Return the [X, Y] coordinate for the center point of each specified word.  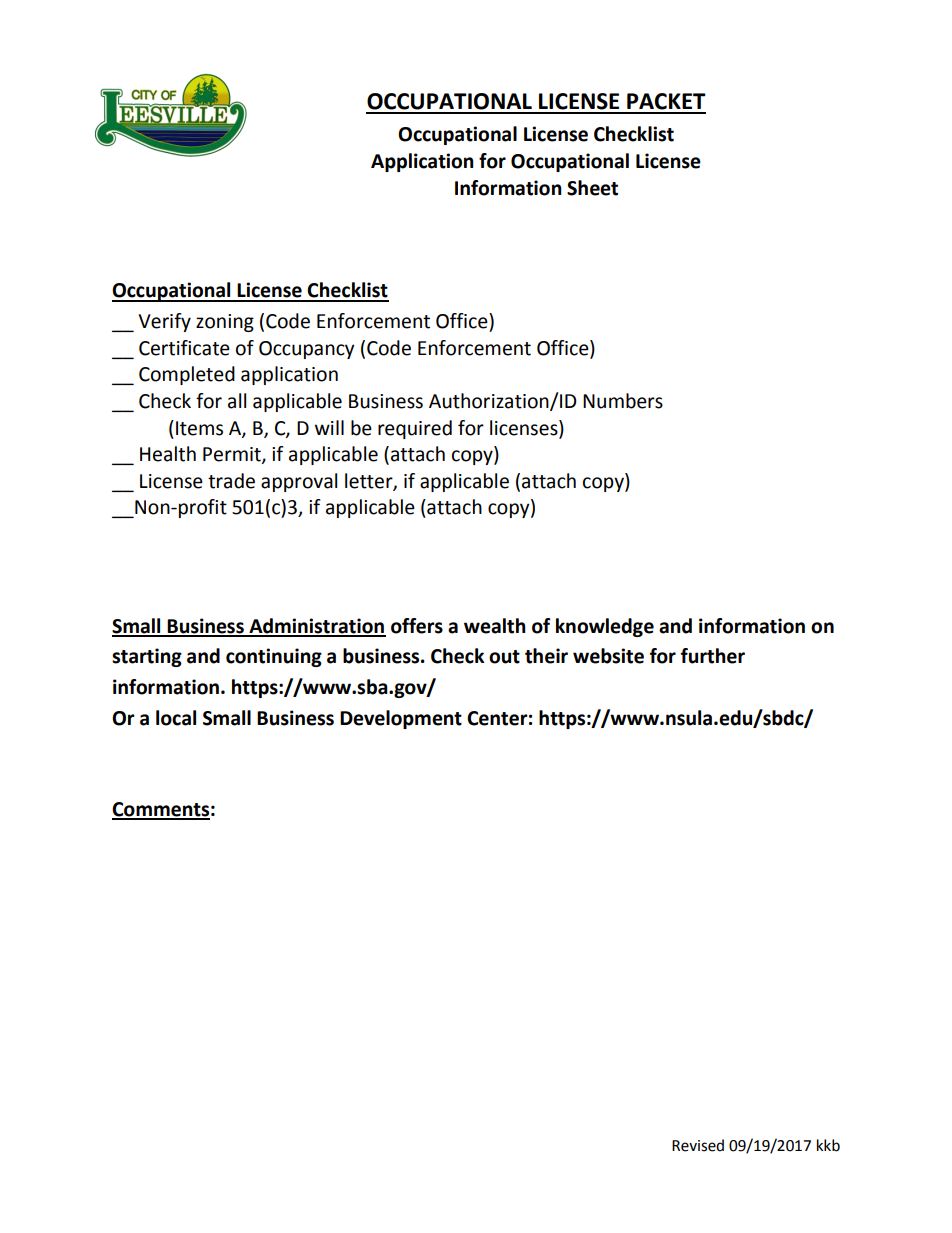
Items [199, 428]
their [546, 656]
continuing [274, 657]
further [713, 656]
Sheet [592, 188]
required [415, 429]
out [504, 657]
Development [401, 719]
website [608, 656]
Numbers [623, 401]
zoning [225, 323]
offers [417, 626]
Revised [698, 1145]
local [176, 718]
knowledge [605, 627]
